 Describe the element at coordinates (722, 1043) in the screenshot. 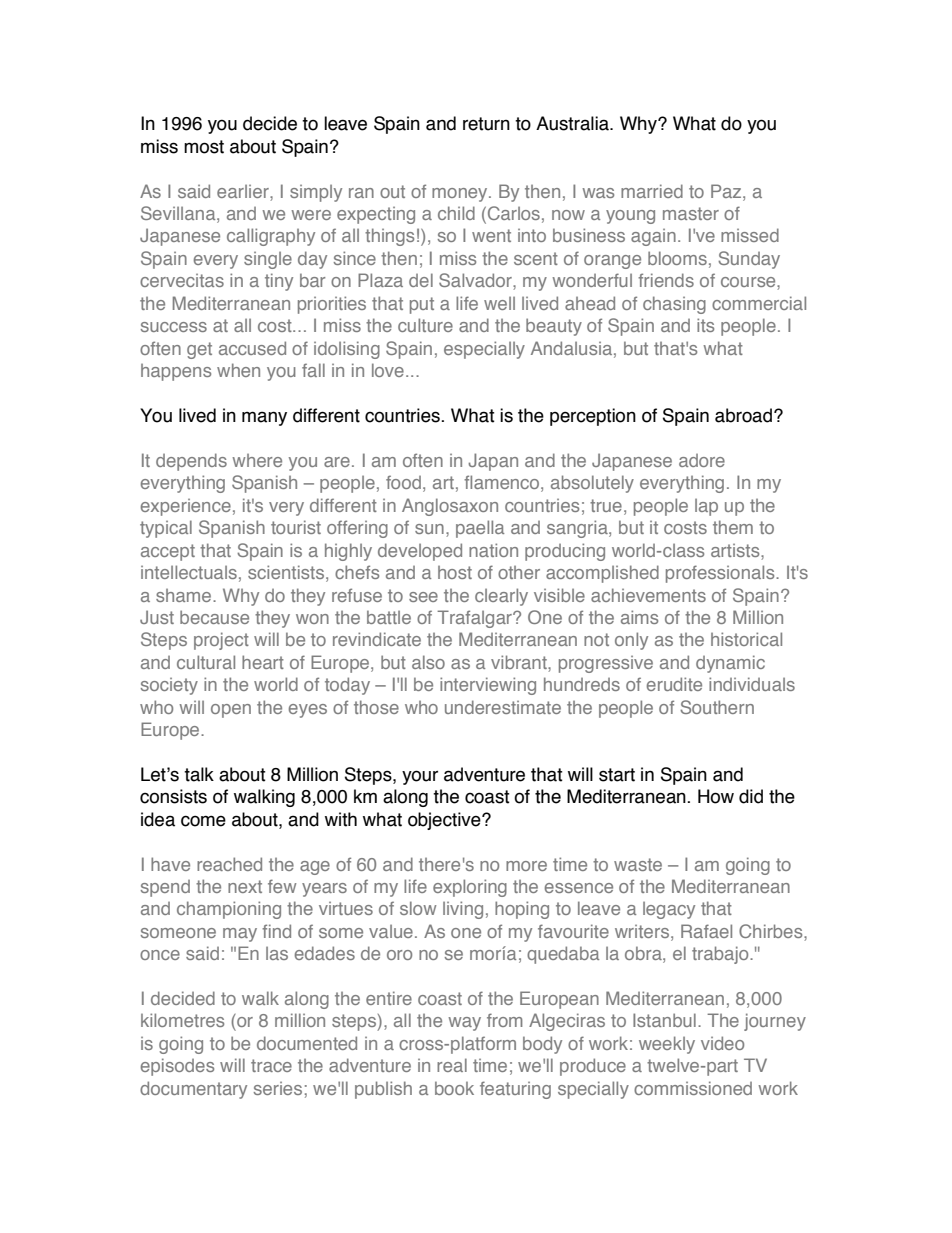

I see `video` at that location.
